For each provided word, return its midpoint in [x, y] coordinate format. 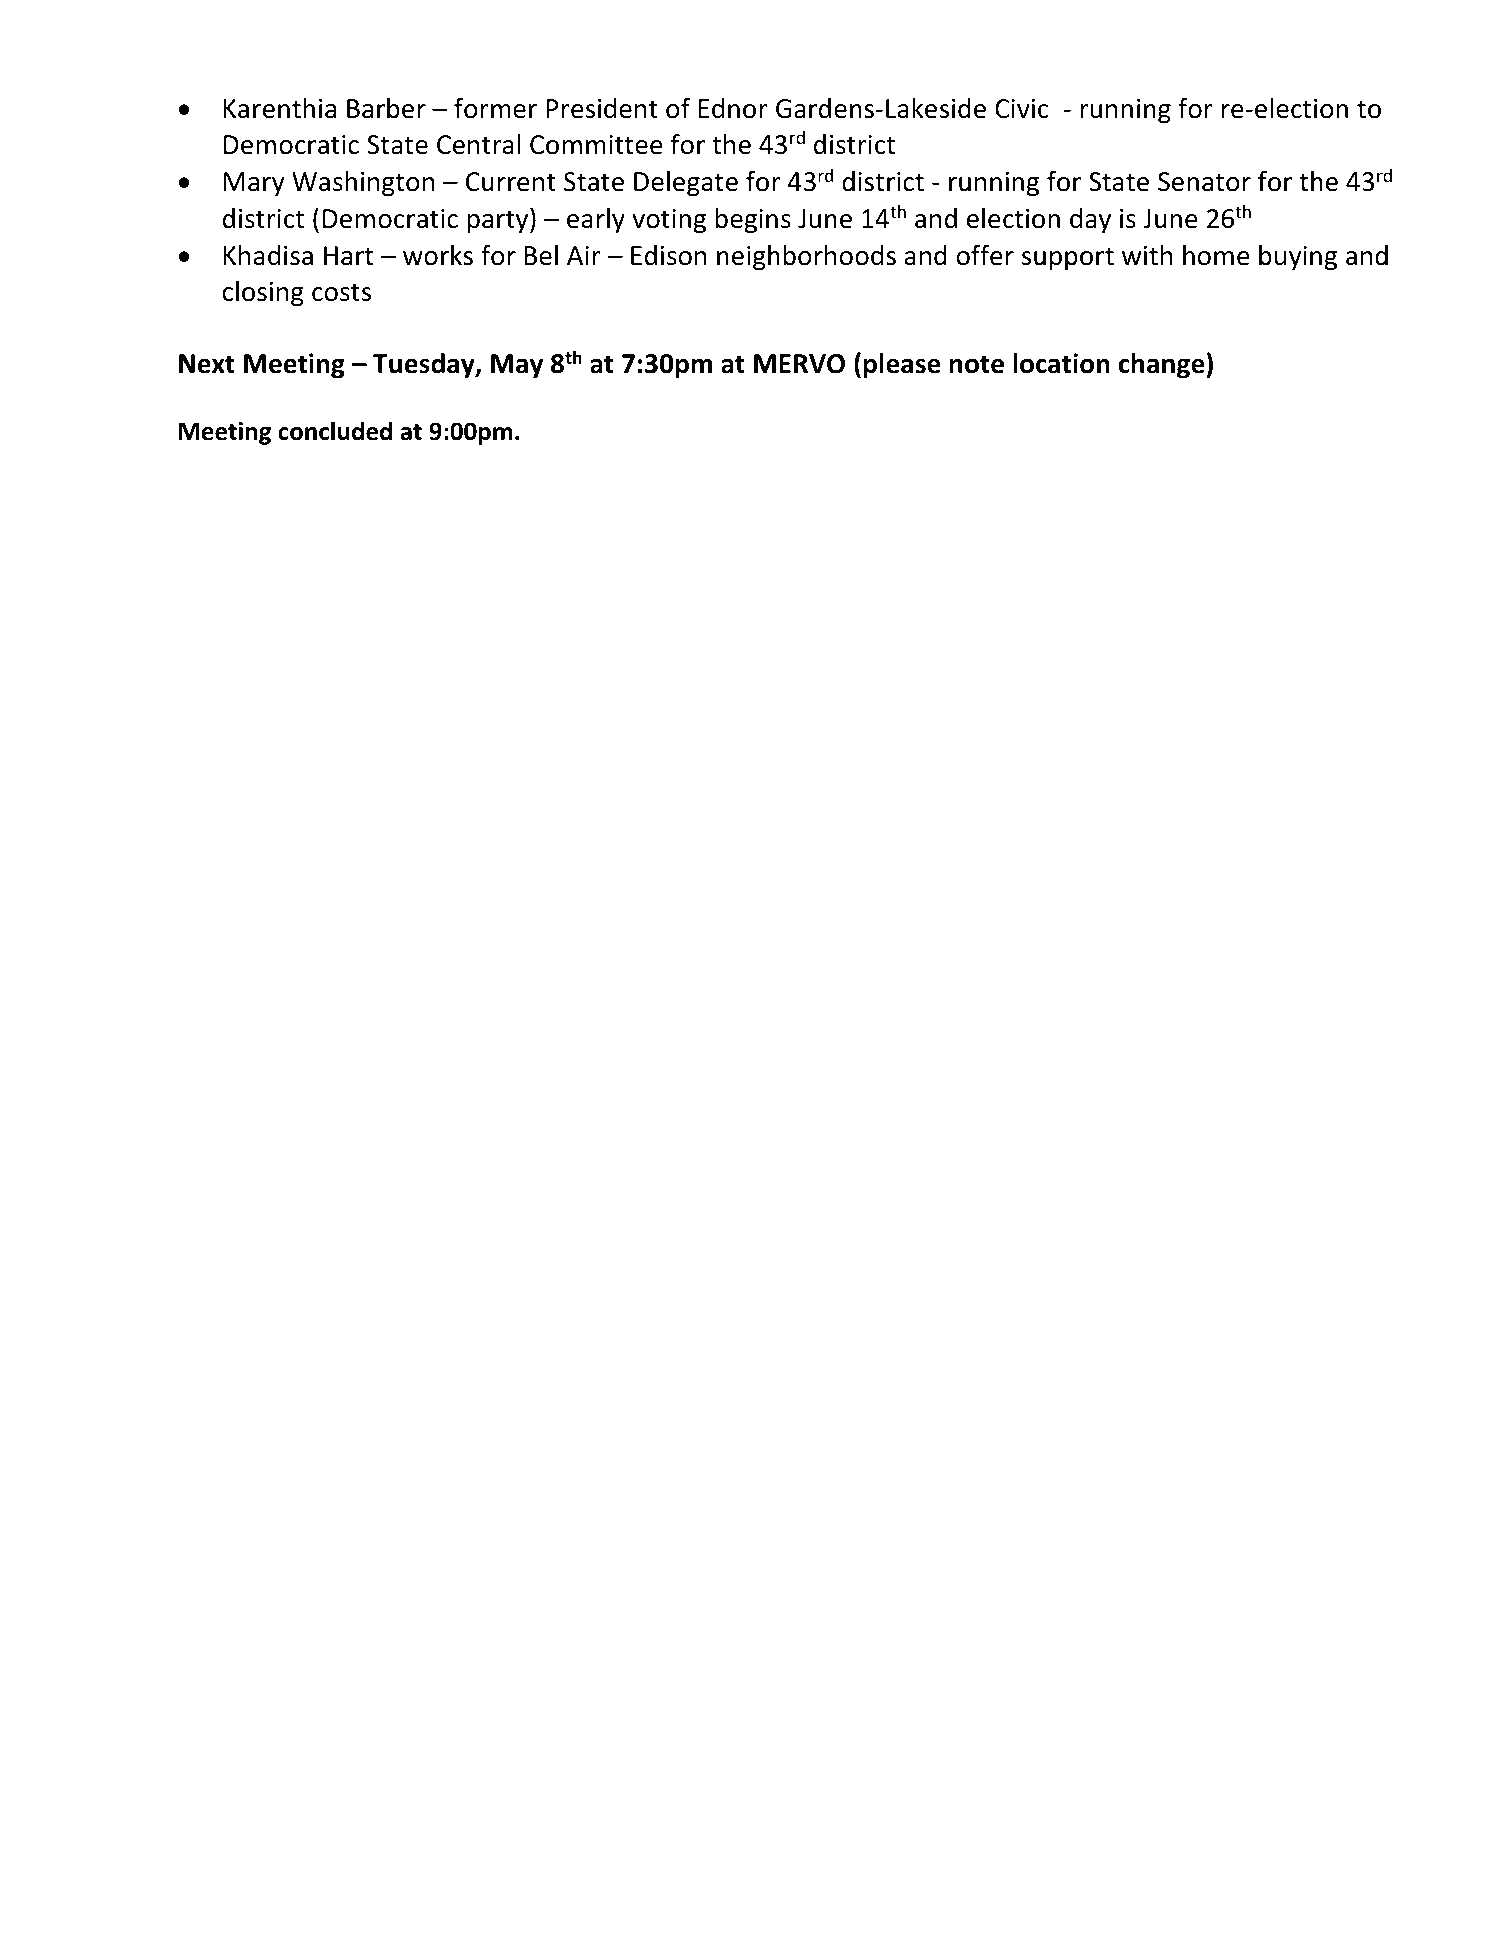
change [1163, 366]
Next [207, 364]
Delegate [686, 184]
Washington [363, 184]
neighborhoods [806, 258]
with [1147, 255]
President [602, 108]
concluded [335, 431]
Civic [1022, 109]
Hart [348, 256]
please [902, 366]
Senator [1204, 182]
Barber [386, 108]
